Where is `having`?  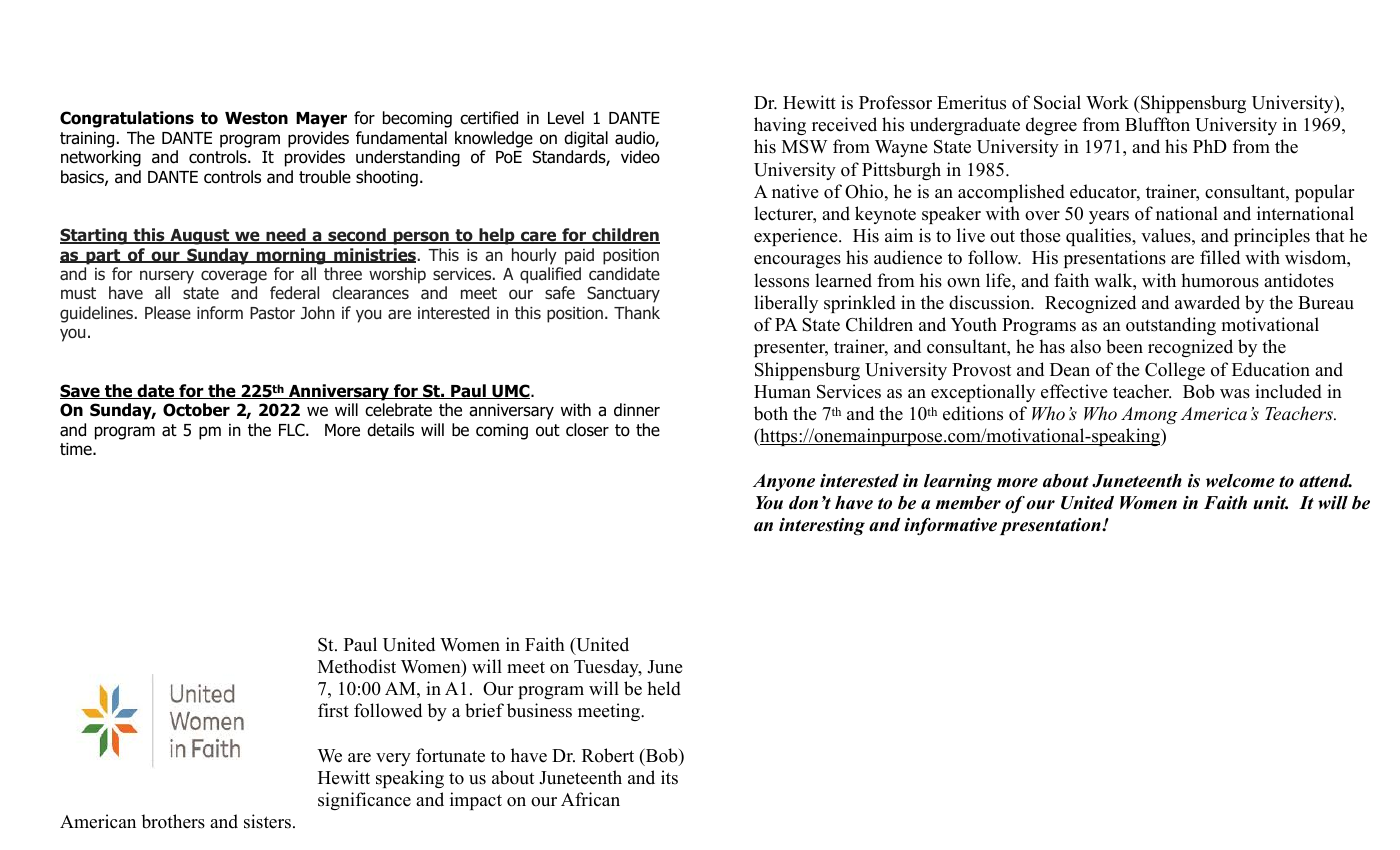 having is located at coordinates (780, 126).
